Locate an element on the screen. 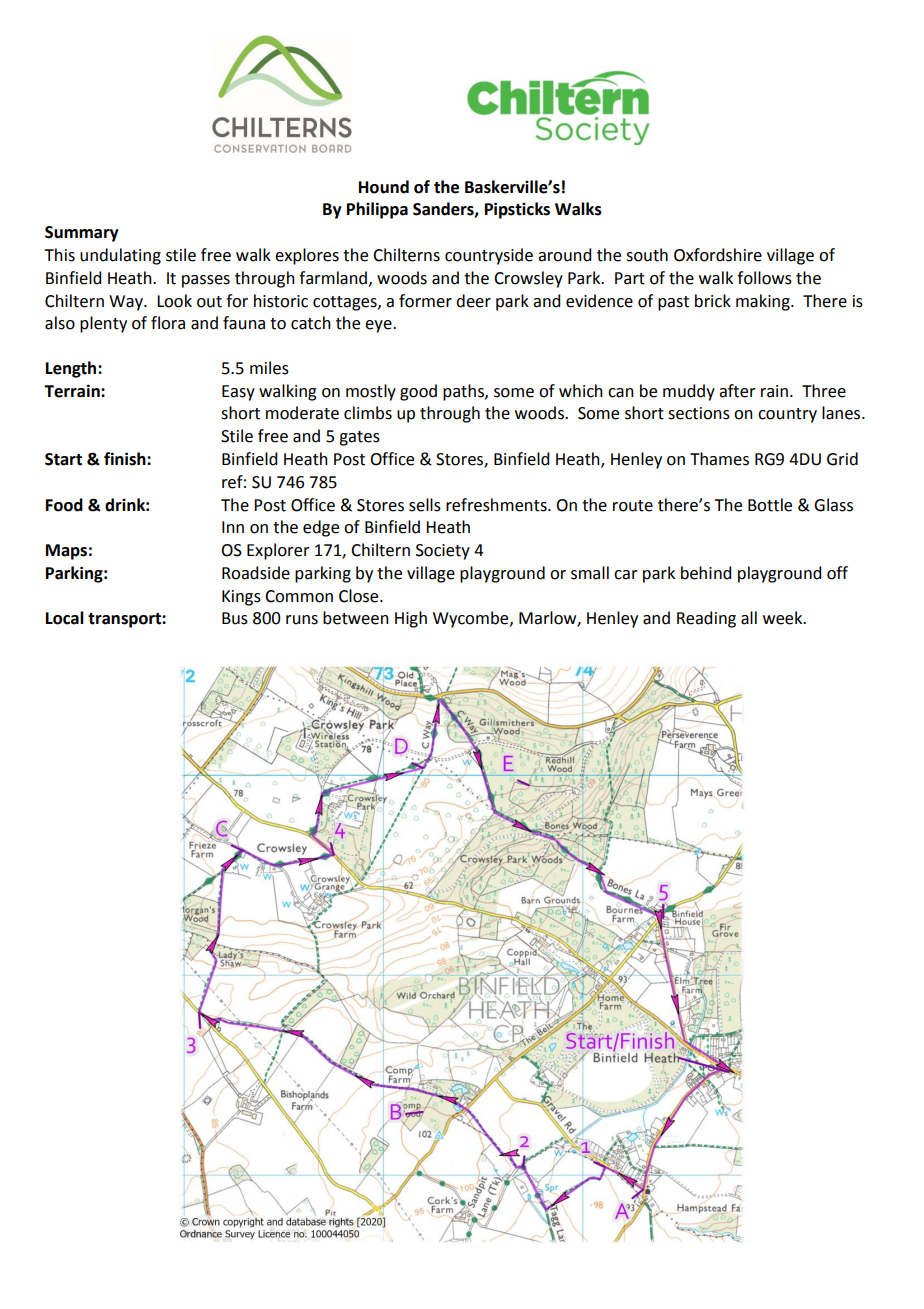 Image resolution: width=924 pixels, height=1309 pixels. Thames is located at coordinates (719, 459).
